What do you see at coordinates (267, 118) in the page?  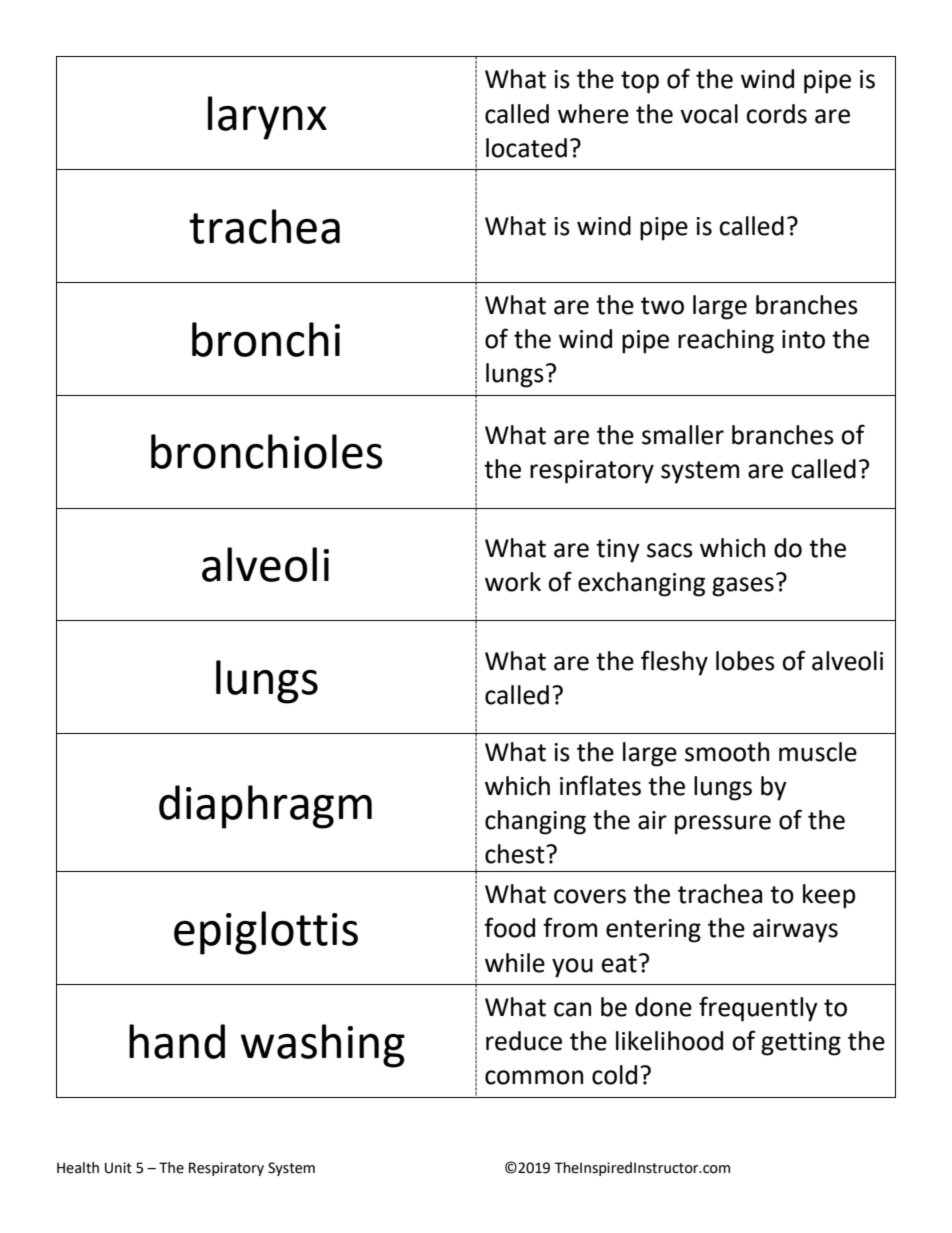 I see `larynx` at bounding box center [267, 118].
